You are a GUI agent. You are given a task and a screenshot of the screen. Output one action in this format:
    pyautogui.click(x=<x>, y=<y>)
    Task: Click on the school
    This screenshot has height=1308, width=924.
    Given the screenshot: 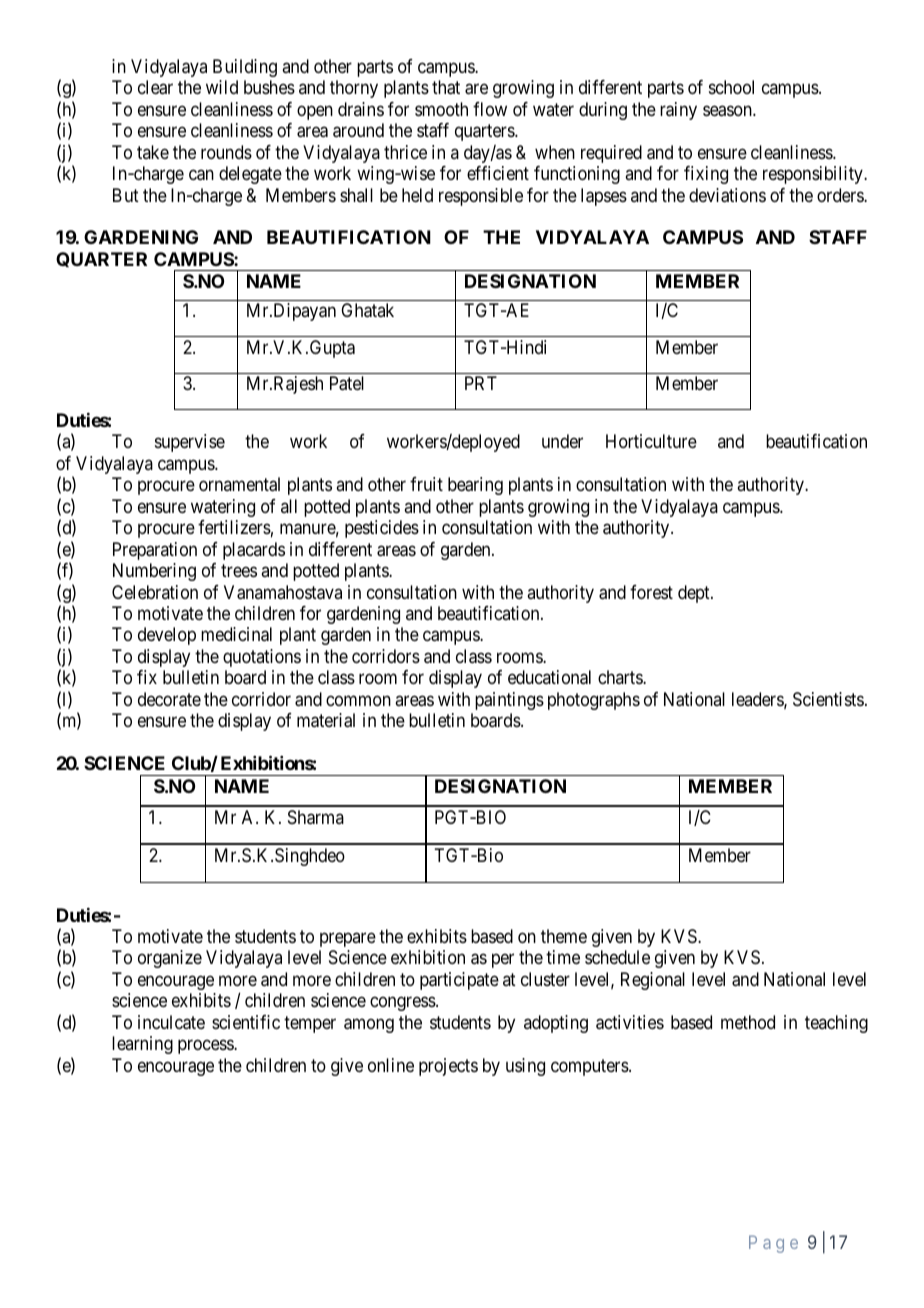 What is the action you would take?
    pyautogui.click(x=731, y=87)
